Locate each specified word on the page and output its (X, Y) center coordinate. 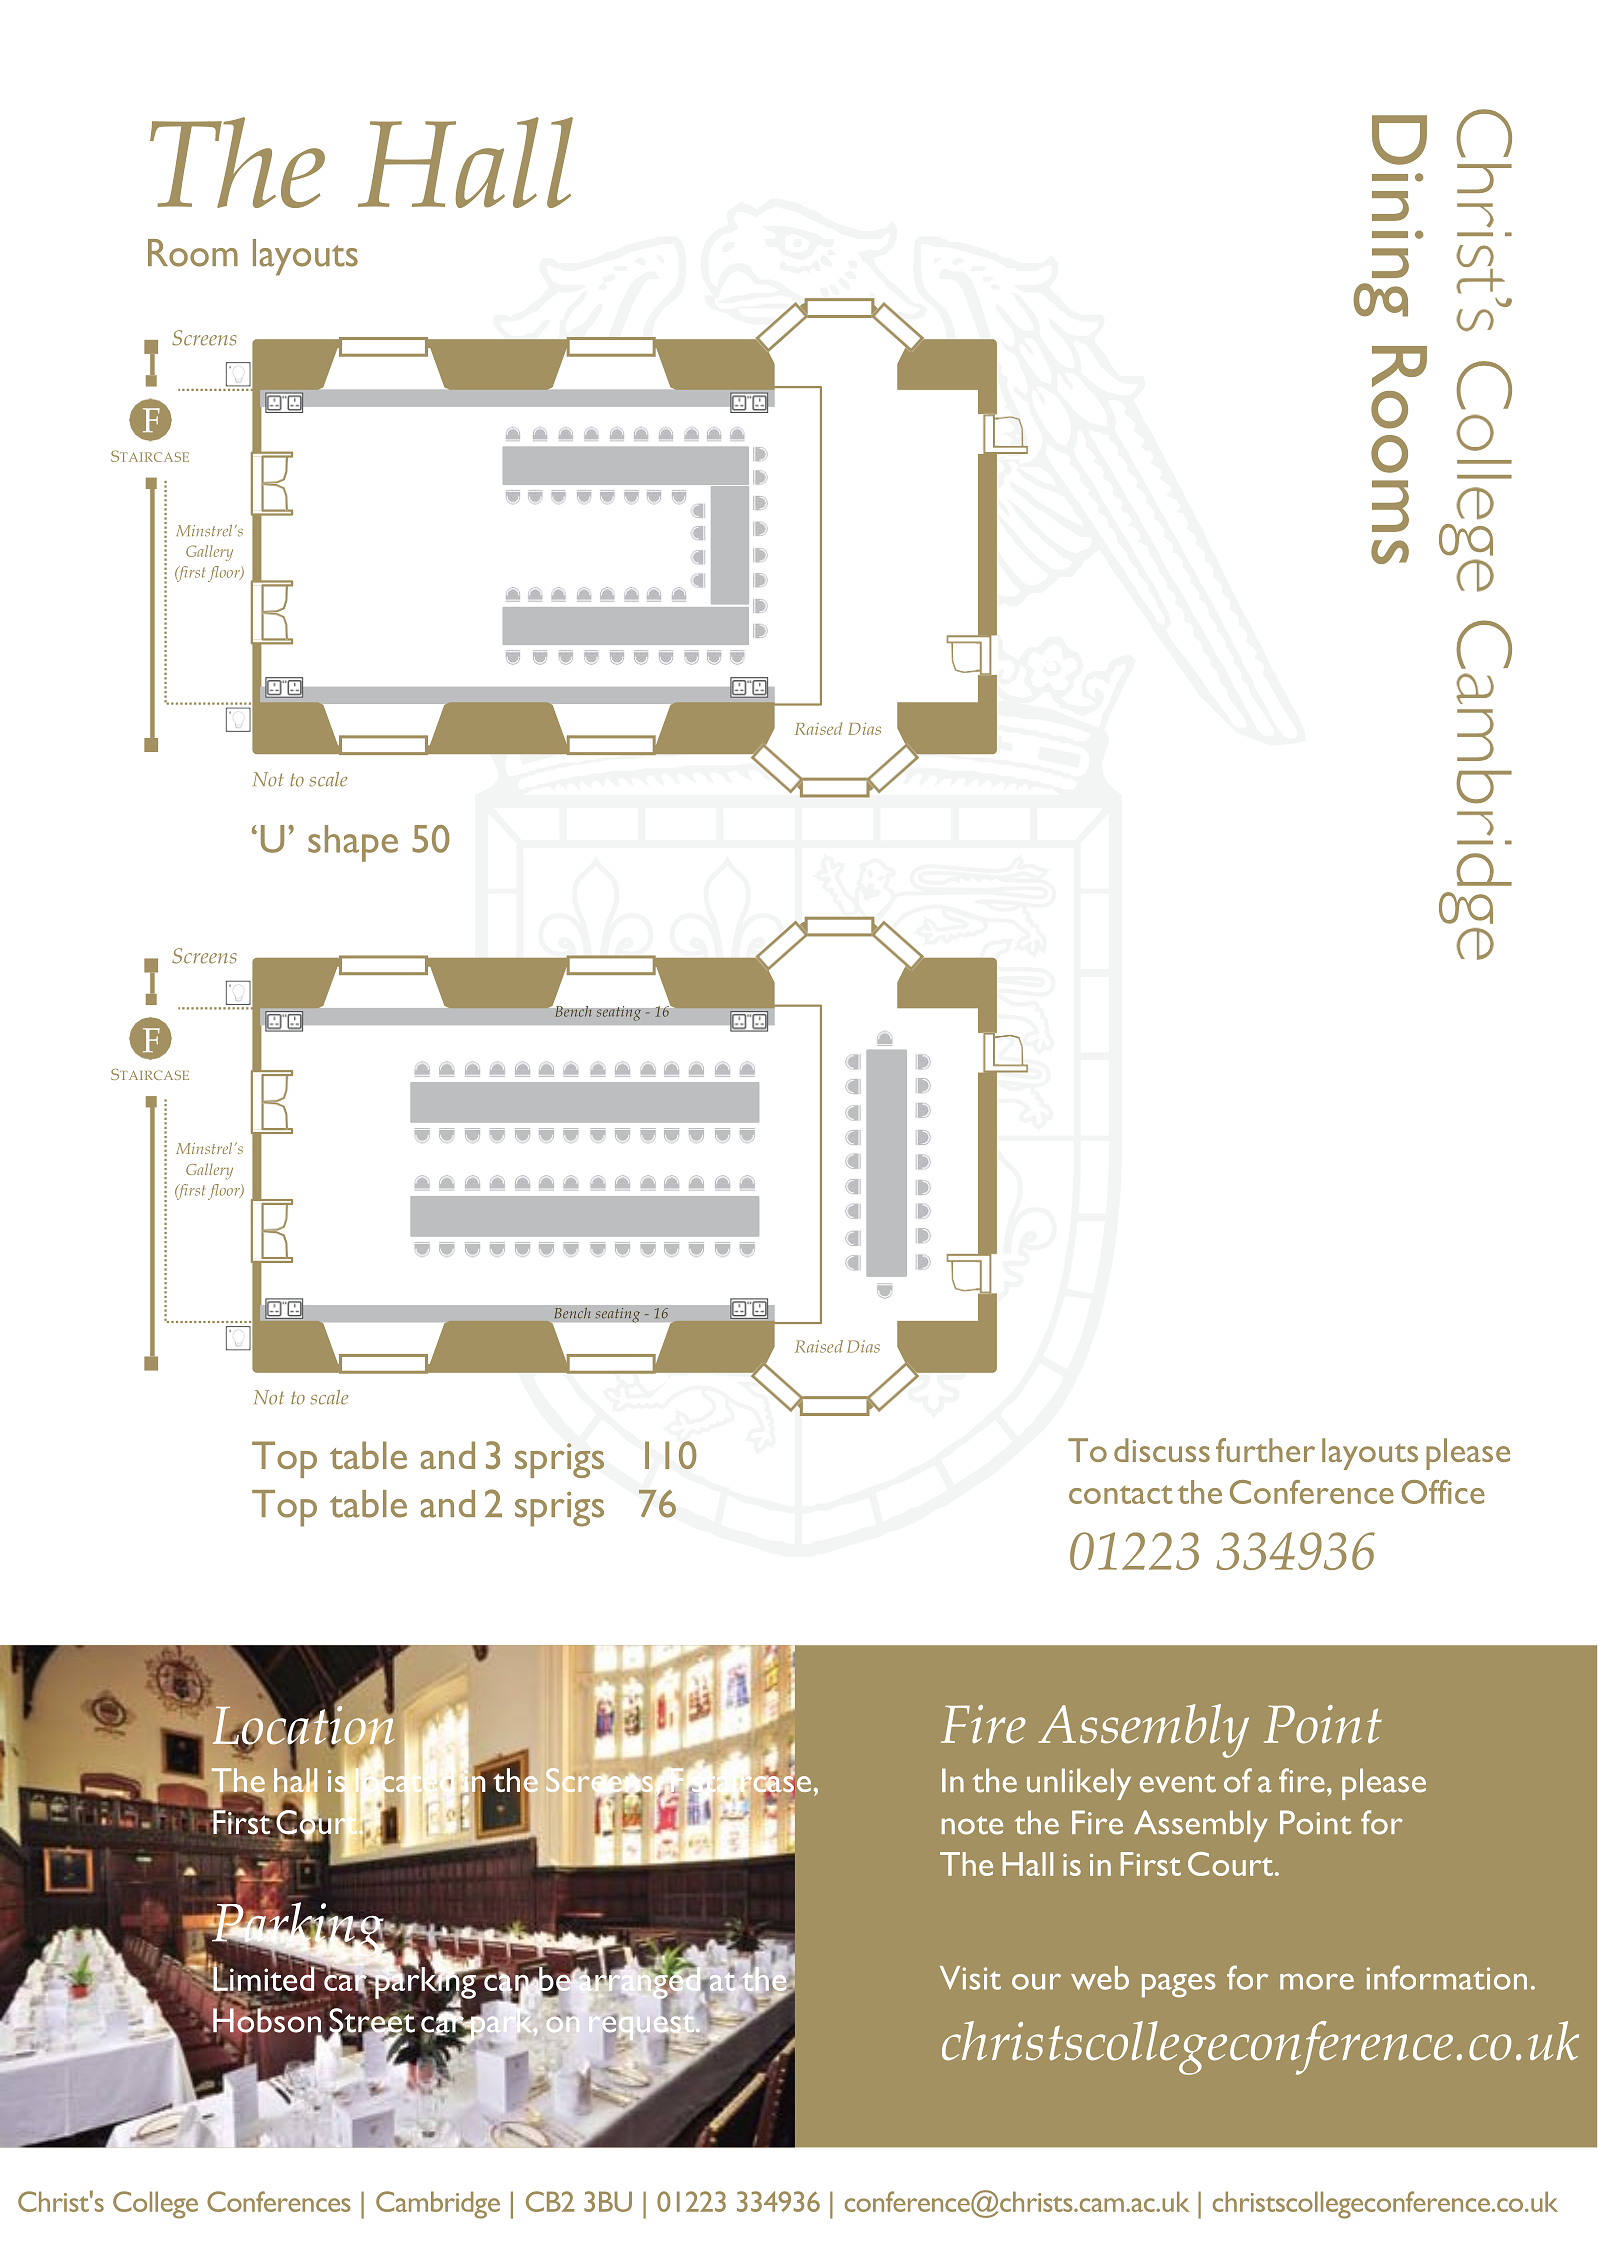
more (1317, 1981)
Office (1443, 1492)
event (1178, 1783)
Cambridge (438, 2205)
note (972, 1825)
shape (353, 843)
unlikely (1079, 1784)
